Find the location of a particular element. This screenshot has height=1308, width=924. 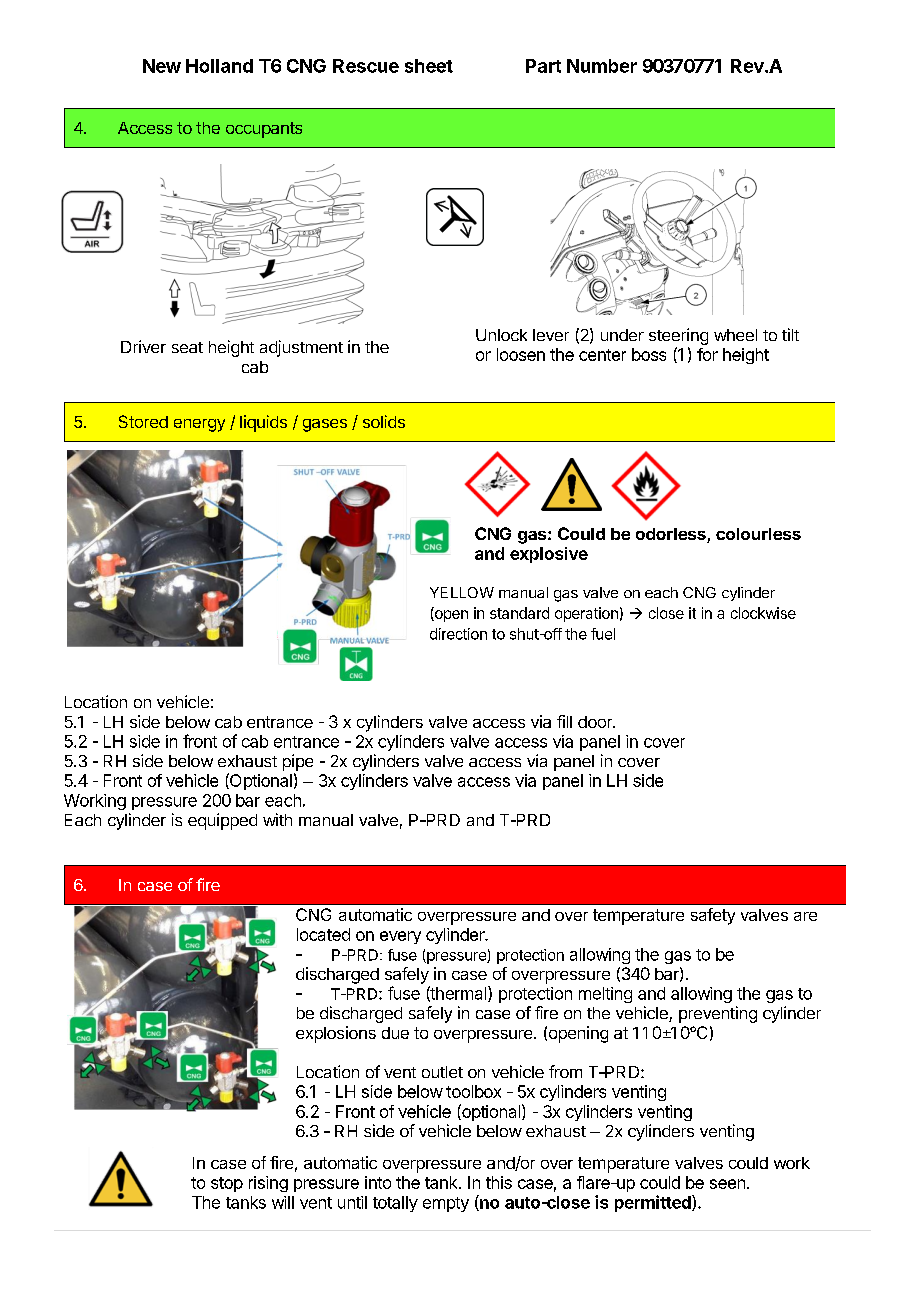

sheet is located at coordinates (429, 66).
